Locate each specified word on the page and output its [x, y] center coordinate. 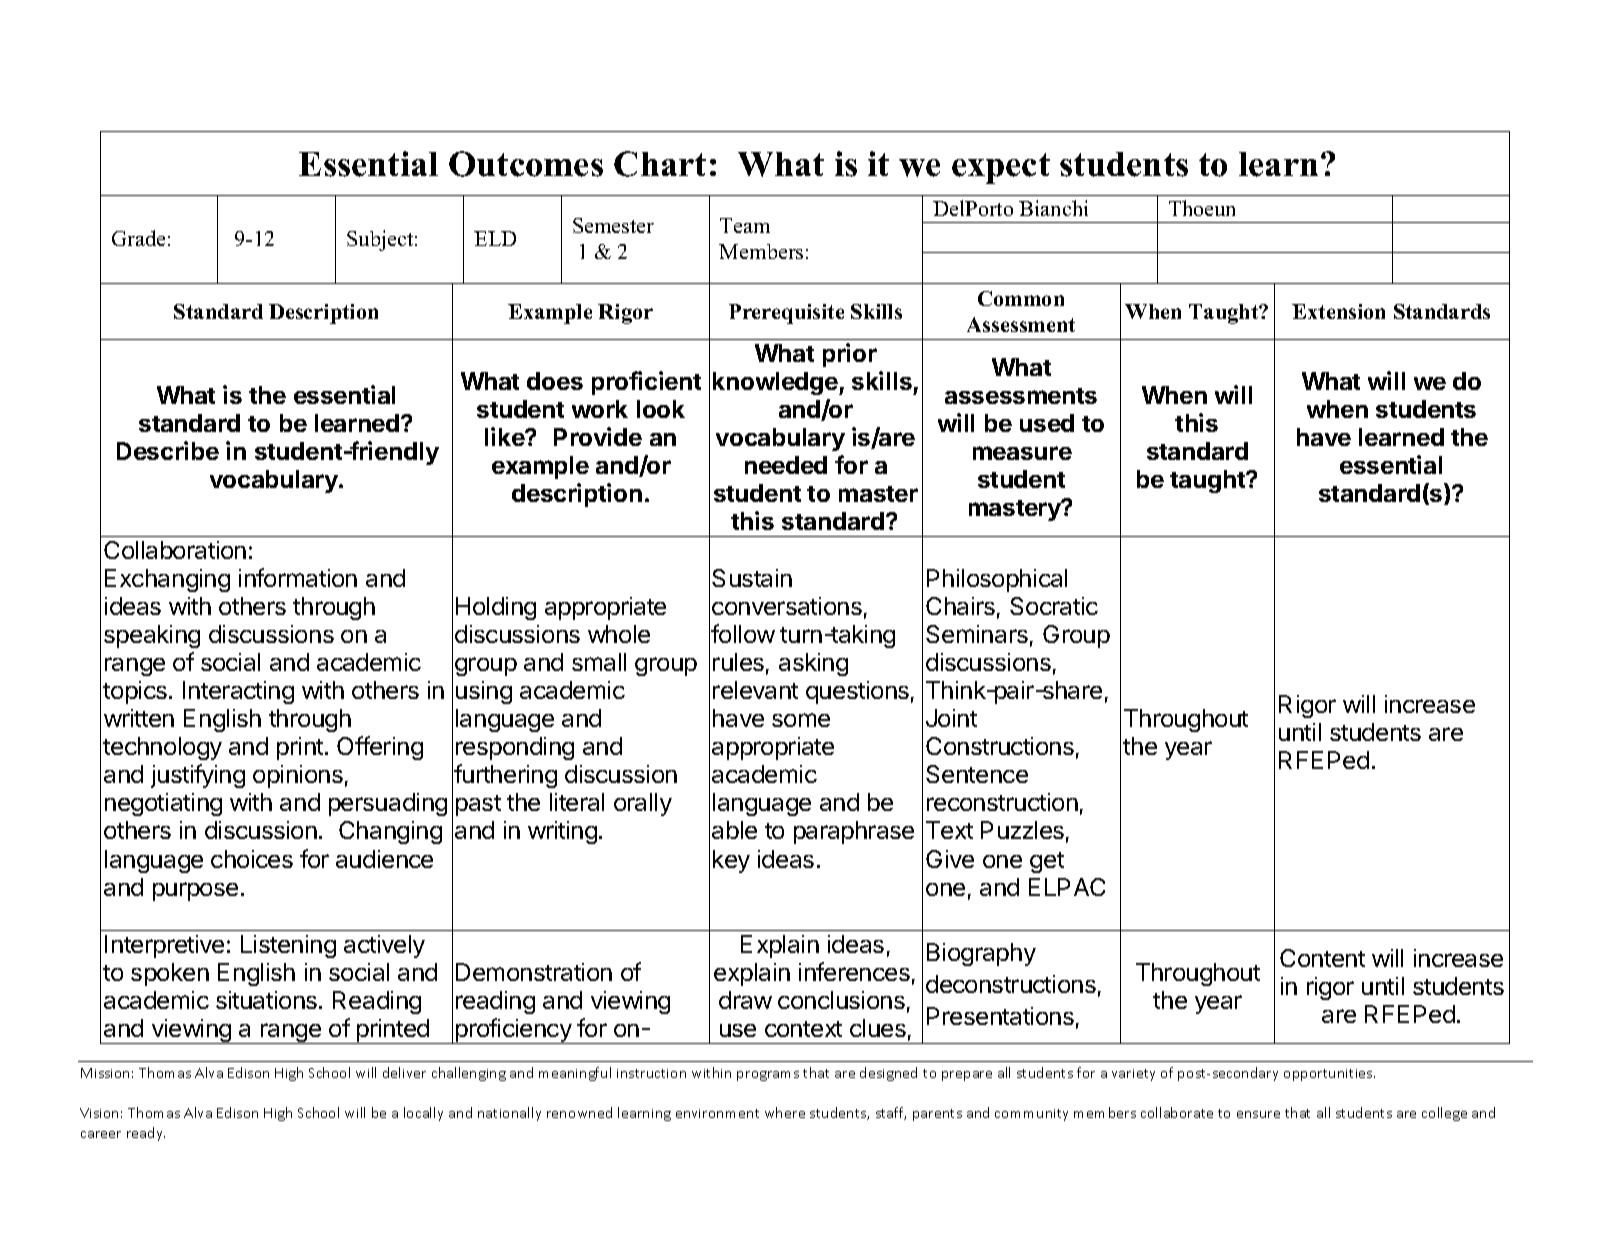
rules [738, 662]
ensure [1258, 1114]
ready [146, 1134]
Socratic [1054, 606]
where [785, 1112]
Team [745, 225]
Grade [138, 238]
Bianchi [1053, 208]
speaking [152, 636]
